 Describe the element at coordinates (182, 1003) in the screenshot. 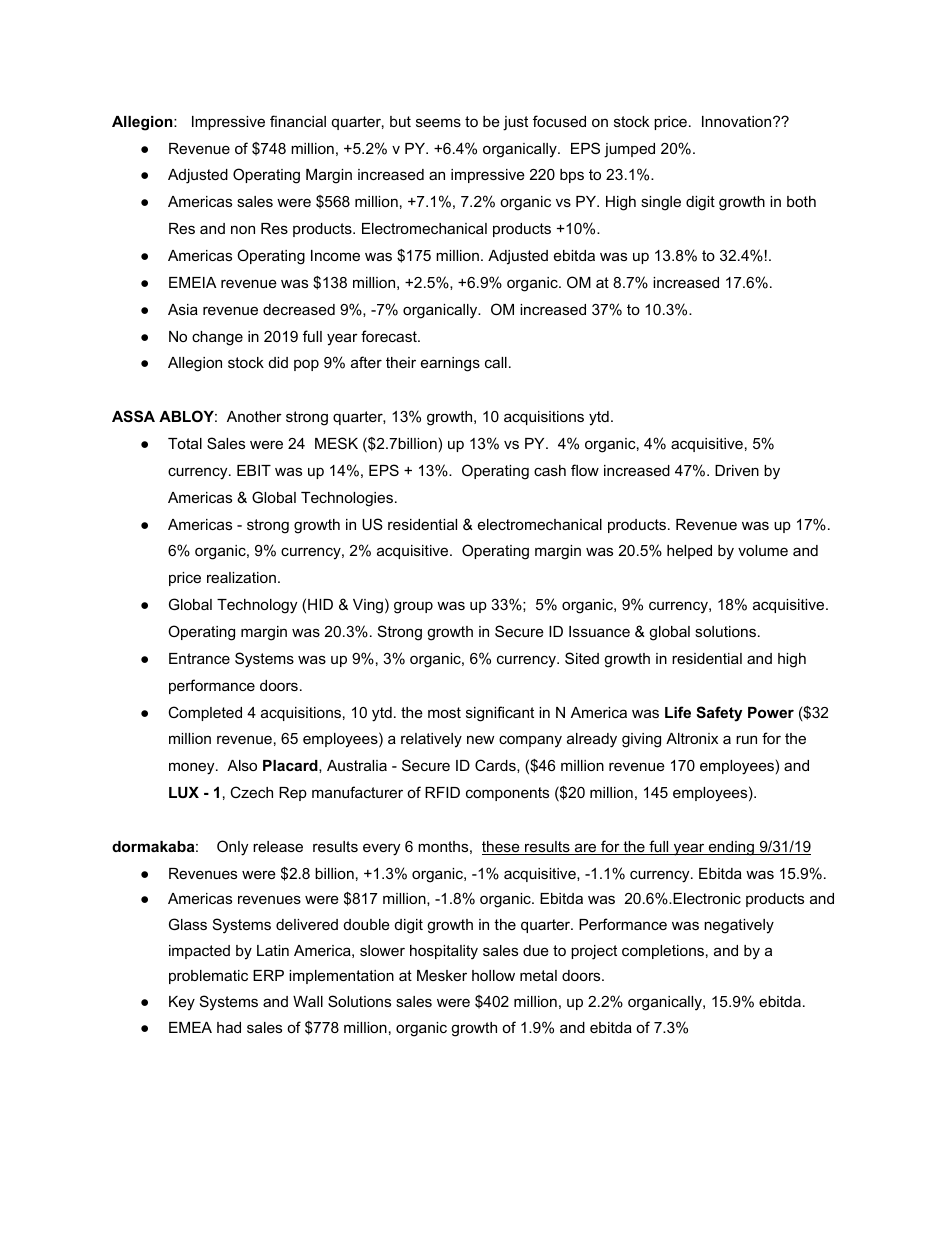

I see `Key` at that location.
